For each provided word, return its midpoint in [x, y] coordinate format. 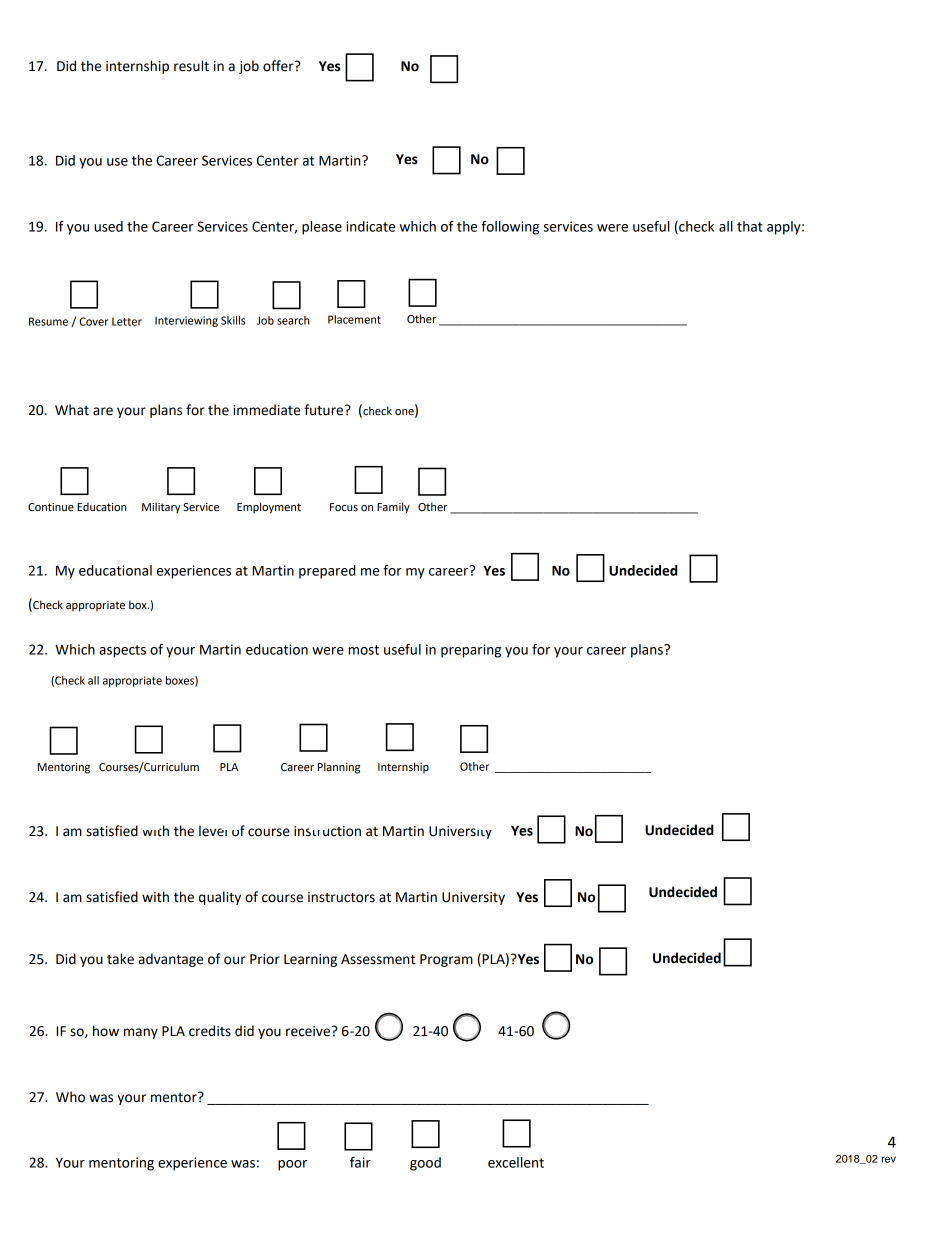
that [750, 226]
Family [393, 508]
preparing [471, 651]
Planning [339, 768]
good [425, 1164]
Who [70, 1097]
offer [279, 66]
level [213, 831]
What [72, 410]
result [191, 66]
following [510, 228]
